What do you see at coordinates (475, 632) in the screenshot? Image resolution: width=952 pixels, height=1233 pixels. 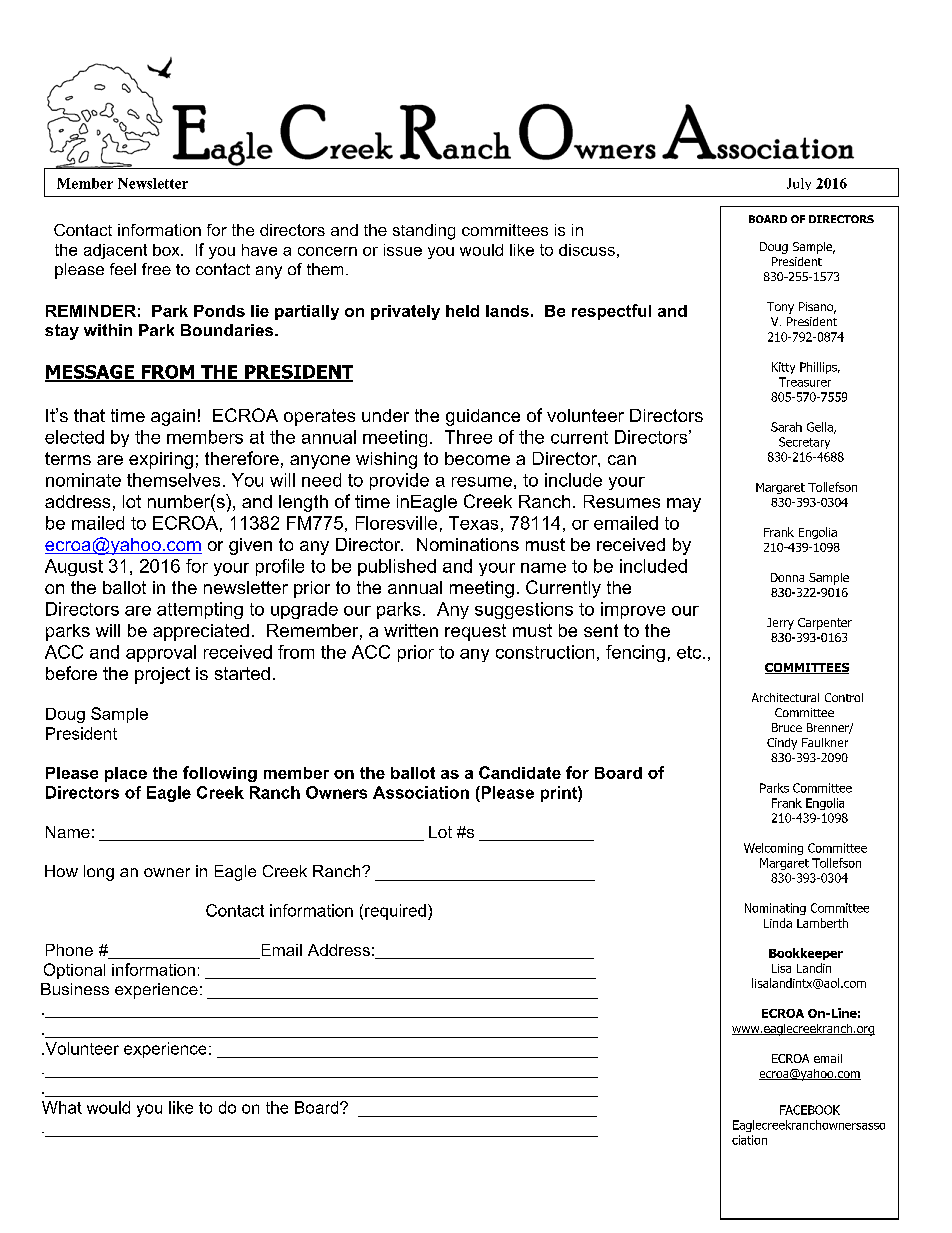 I see `request` at bounding box center [475, 632].
